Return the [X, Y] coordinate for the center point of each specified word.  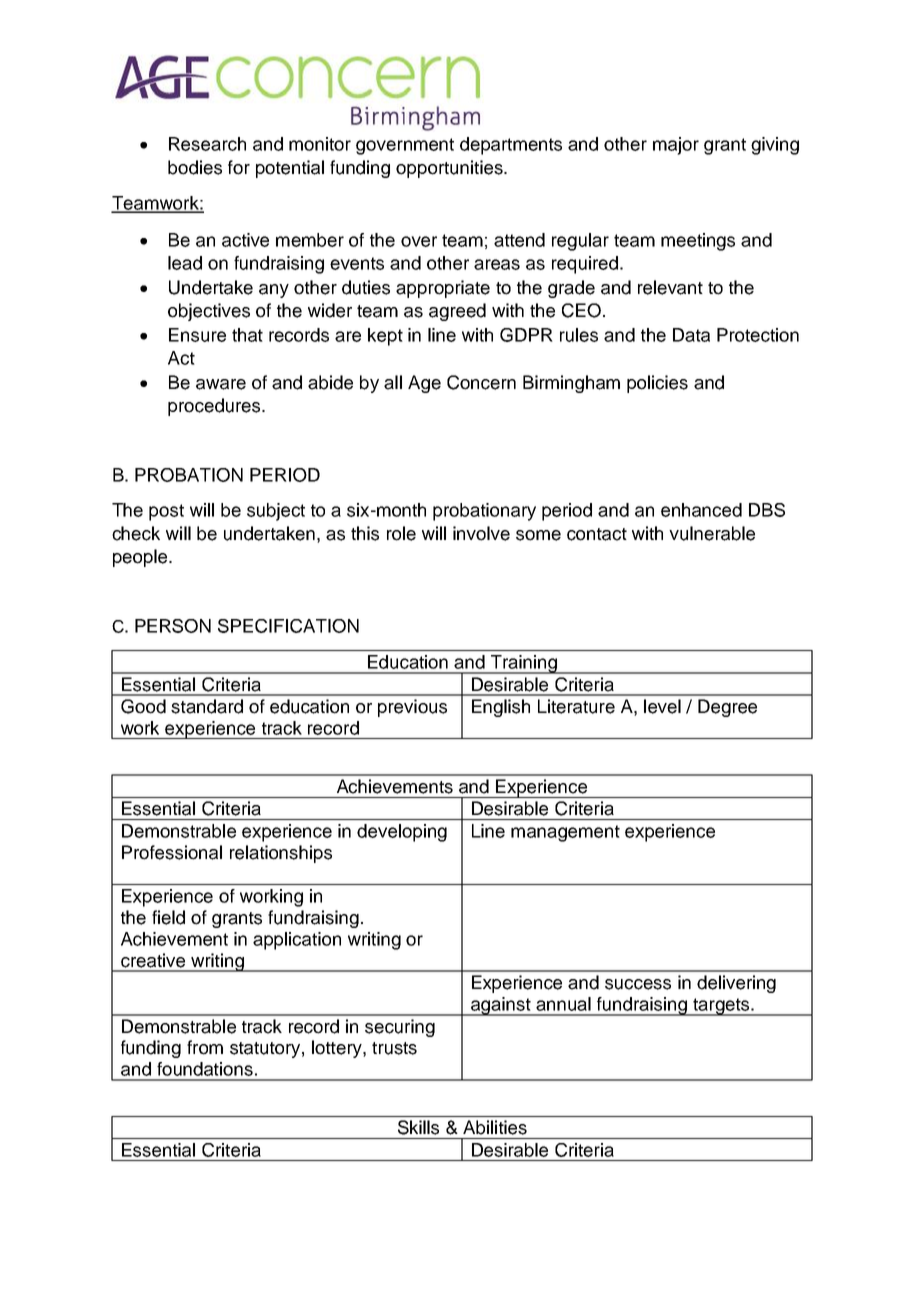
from [205, 1047]
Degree [727, 708]
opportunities [450, 169]
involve [481, 533]
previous [412, 708]
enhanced [701, 510]
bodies [195, 167]
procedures [215, 407]
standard [207, 706]
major [676, 146]
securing [400, 1028]
